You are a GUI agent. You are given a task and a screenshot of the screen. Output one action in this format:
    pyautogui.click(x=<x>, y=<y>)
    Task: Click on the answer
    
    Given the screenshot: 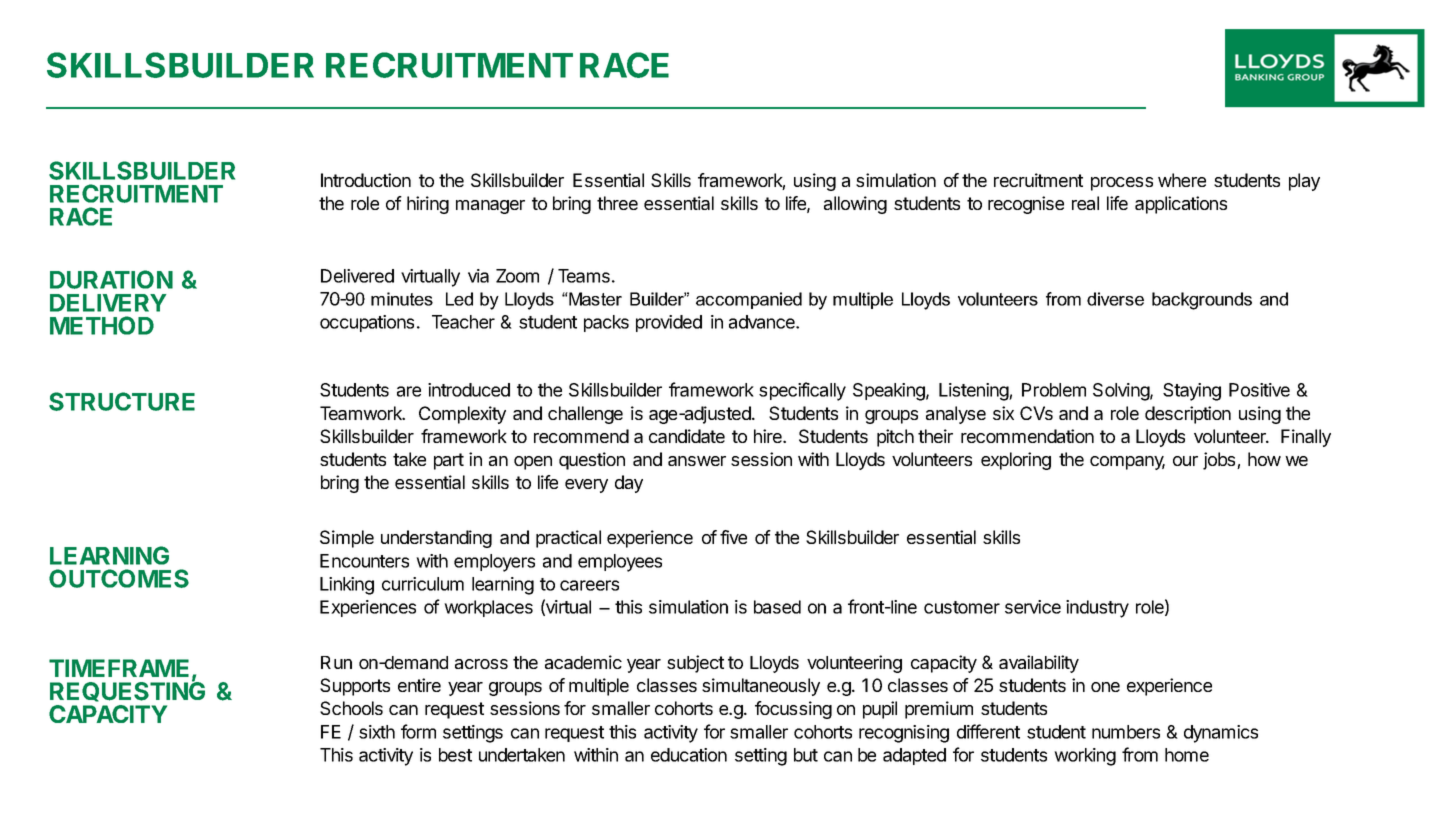 What is the action you would take?
    pyautogui.click(x=697, y=461)
